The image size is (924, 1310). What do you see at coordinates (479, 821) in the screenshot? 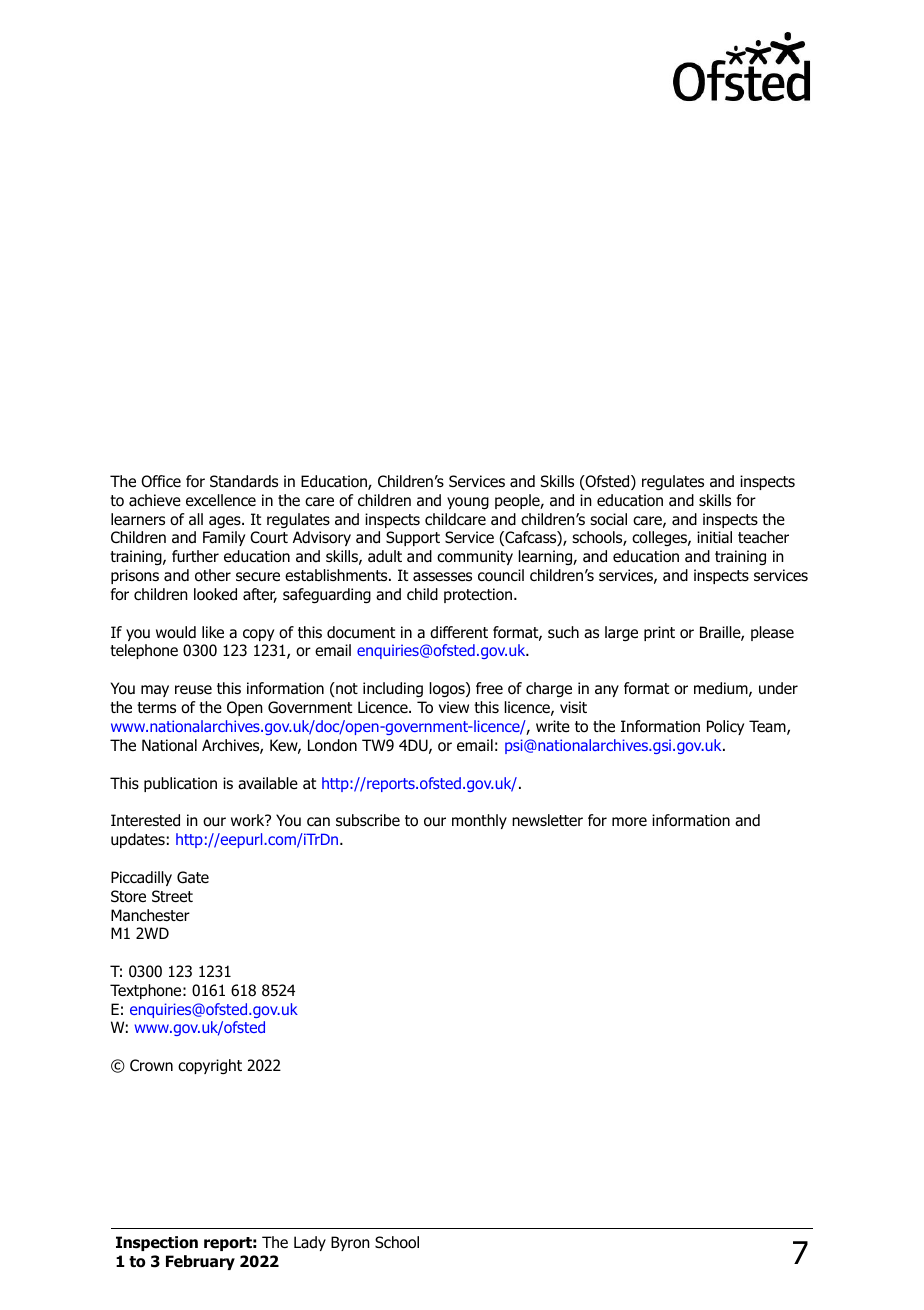
I see `monthly` at bounding box center [479, 821].
